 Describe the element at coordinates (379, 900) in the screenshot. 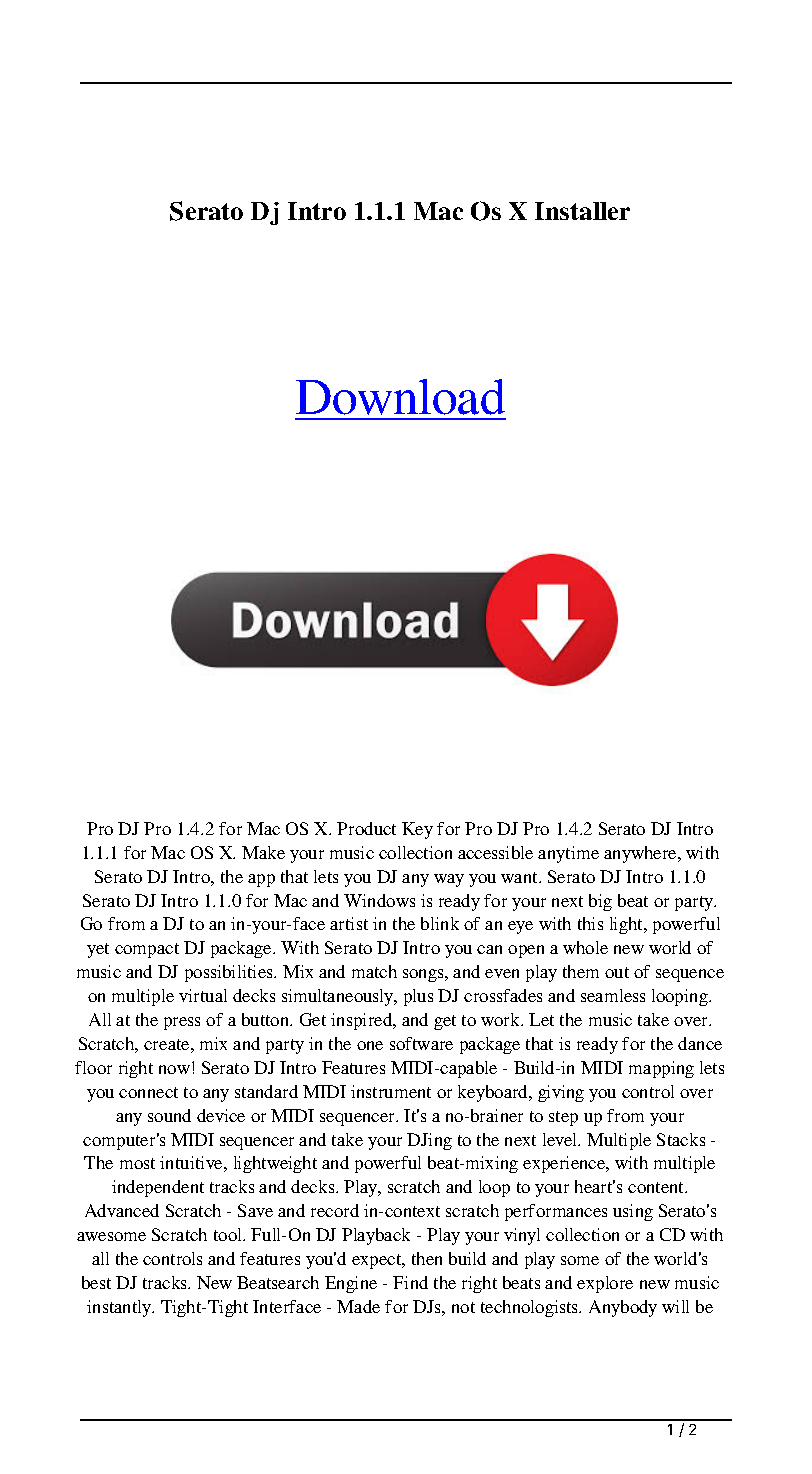

I see `Windows` at that location.
